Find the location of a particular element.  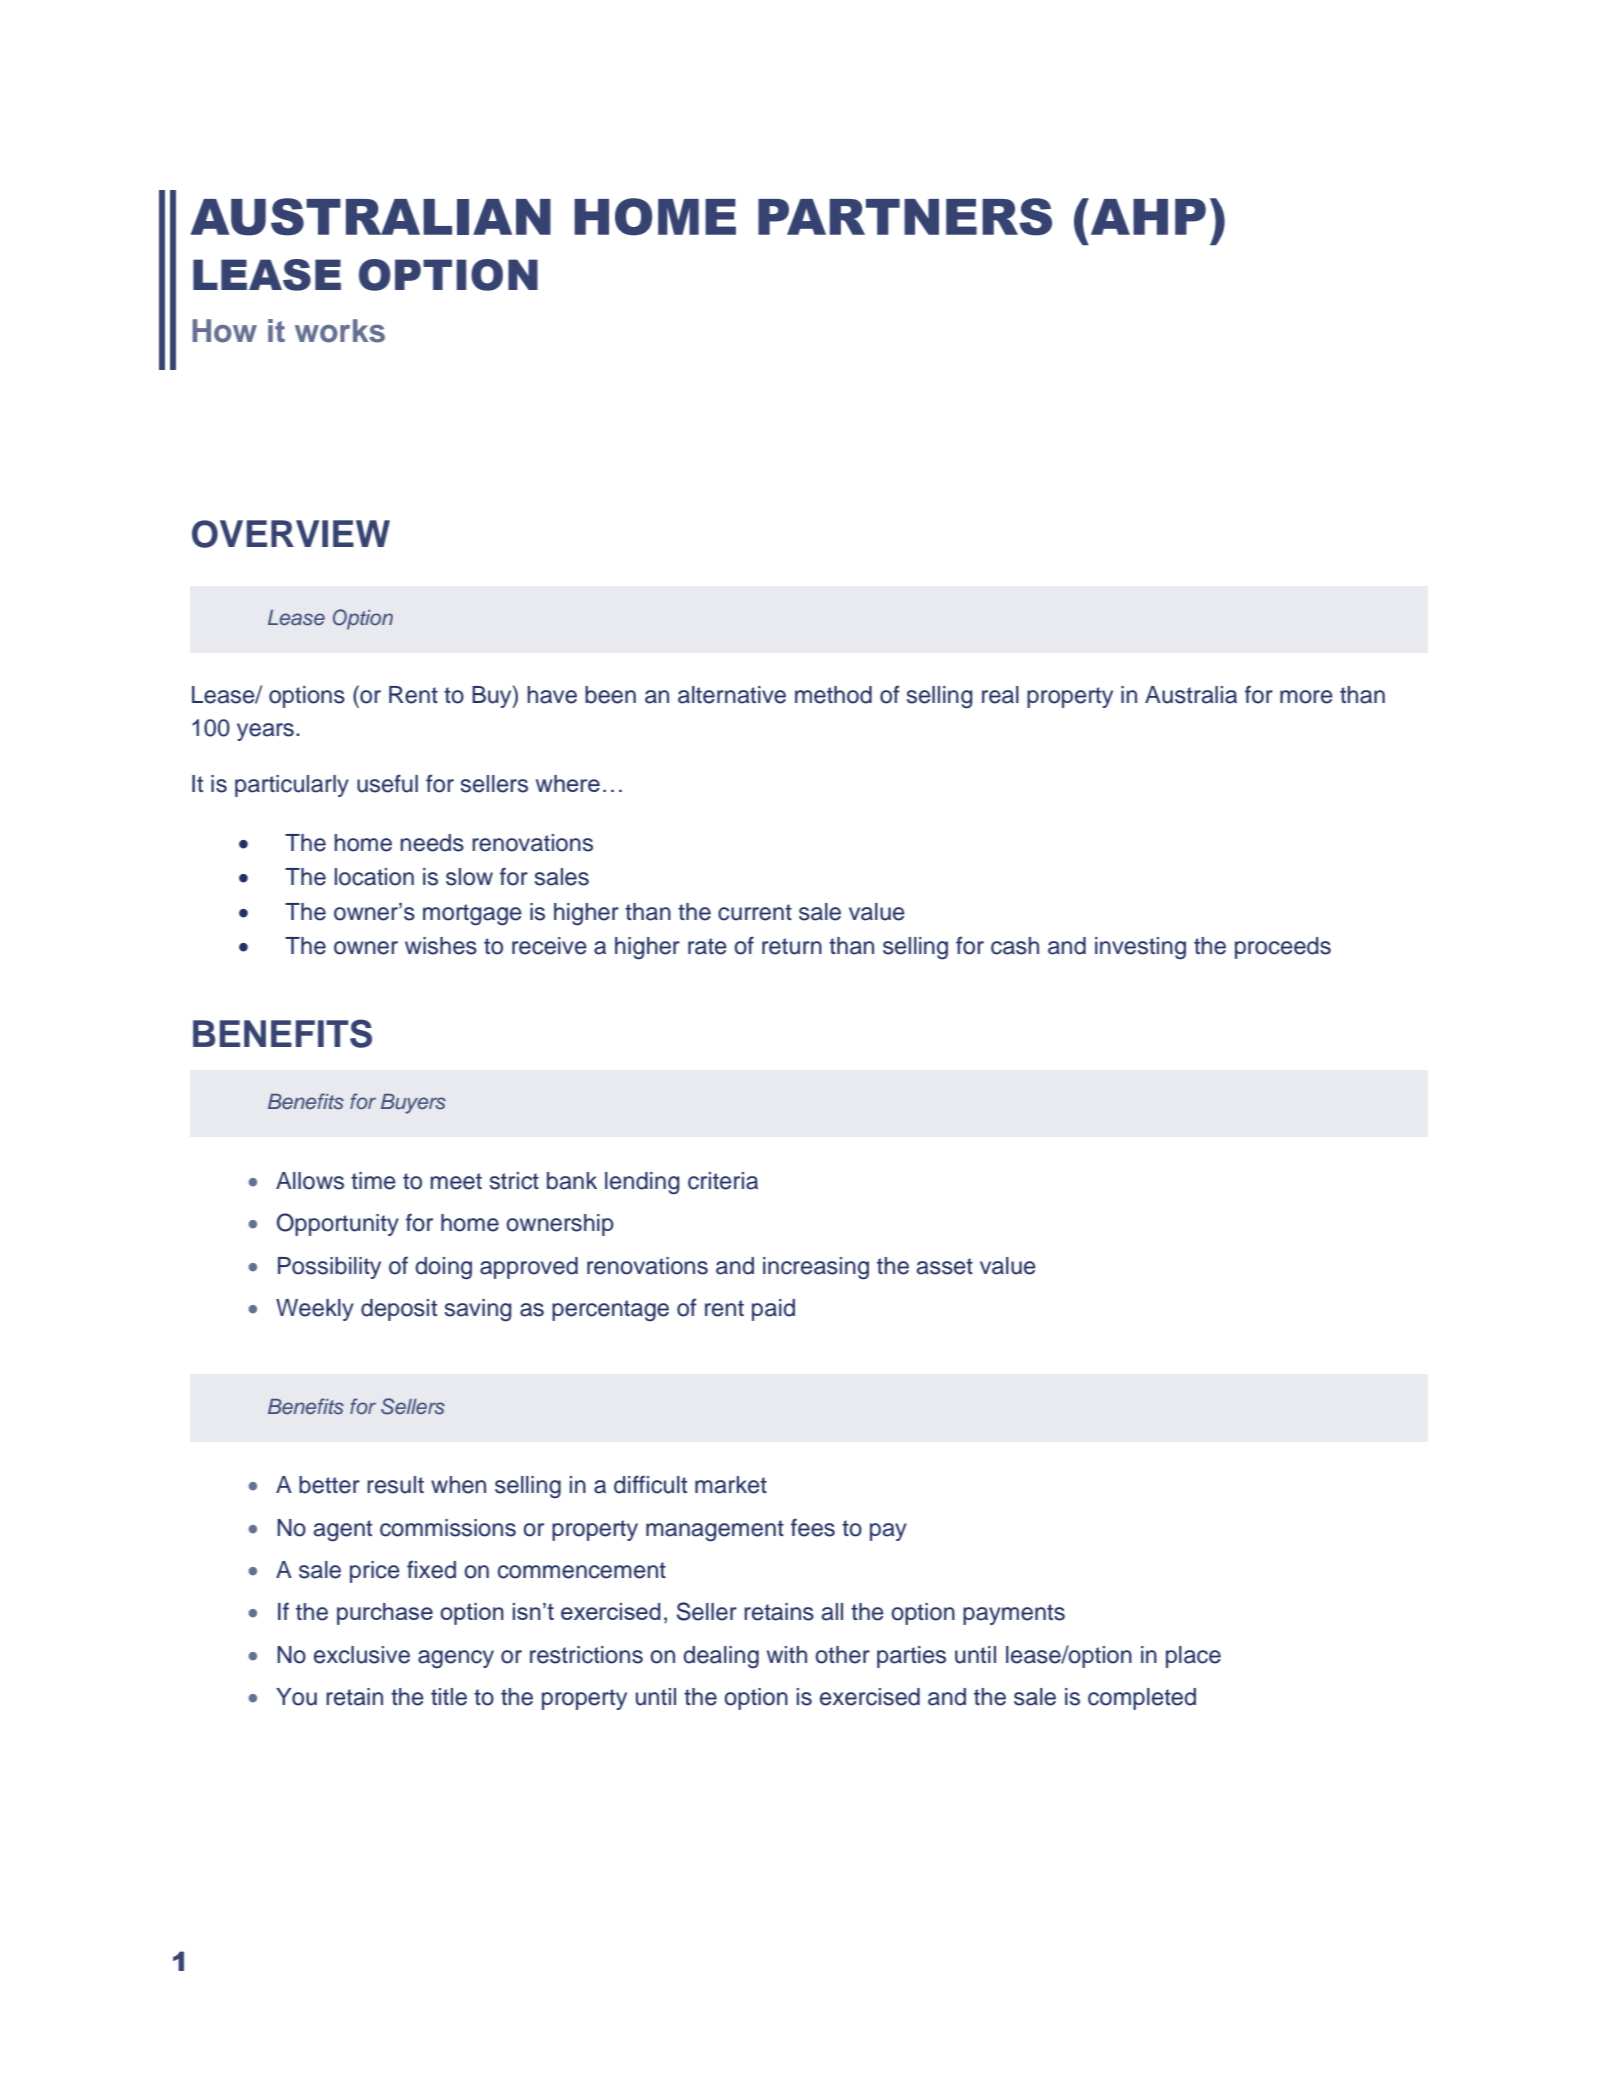

alternative is located at coordinates (732, 695).
